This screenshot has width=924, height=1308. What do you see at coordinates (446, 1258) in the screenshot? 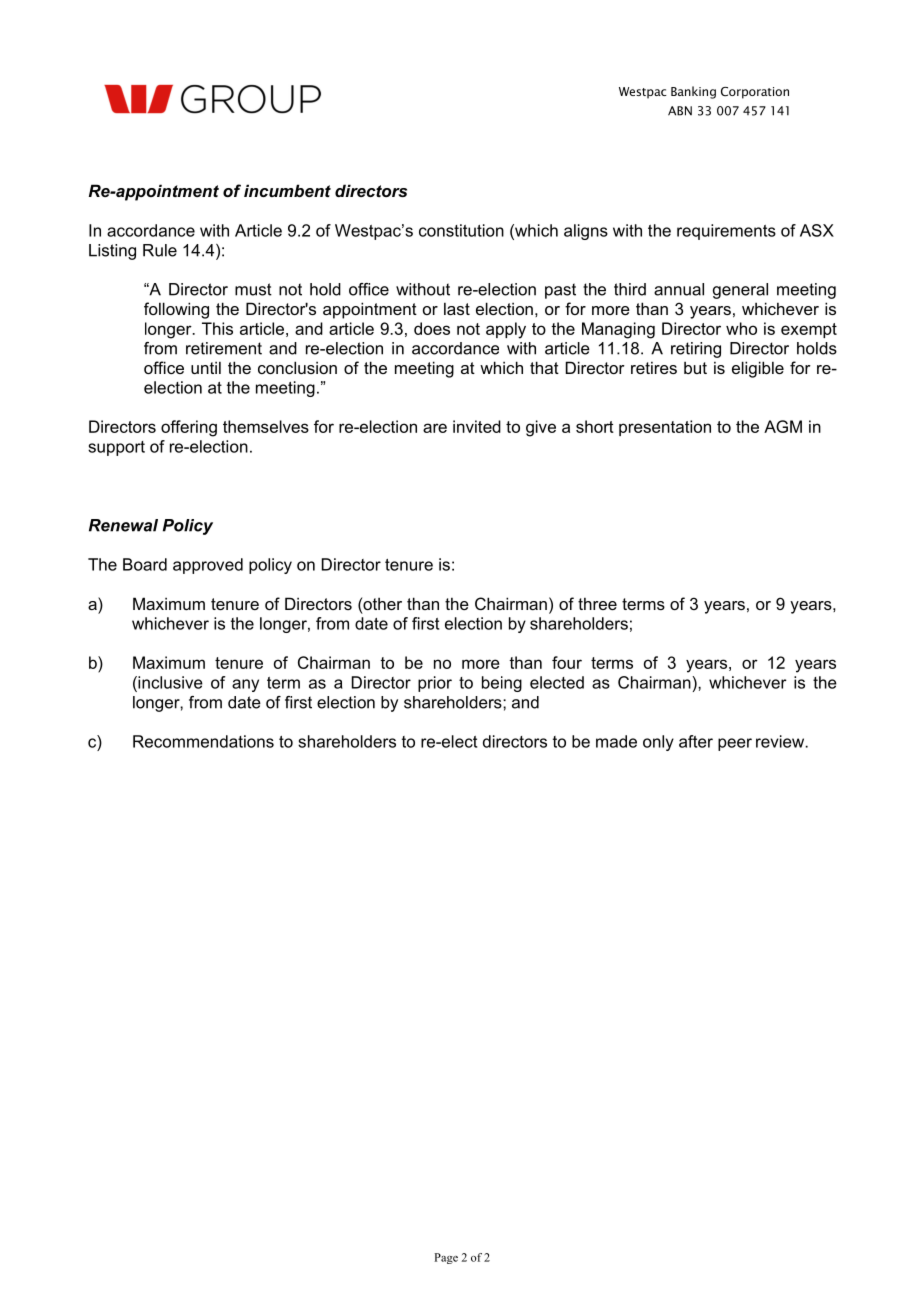
I see `Page` at bounding box center [446, 1258].
